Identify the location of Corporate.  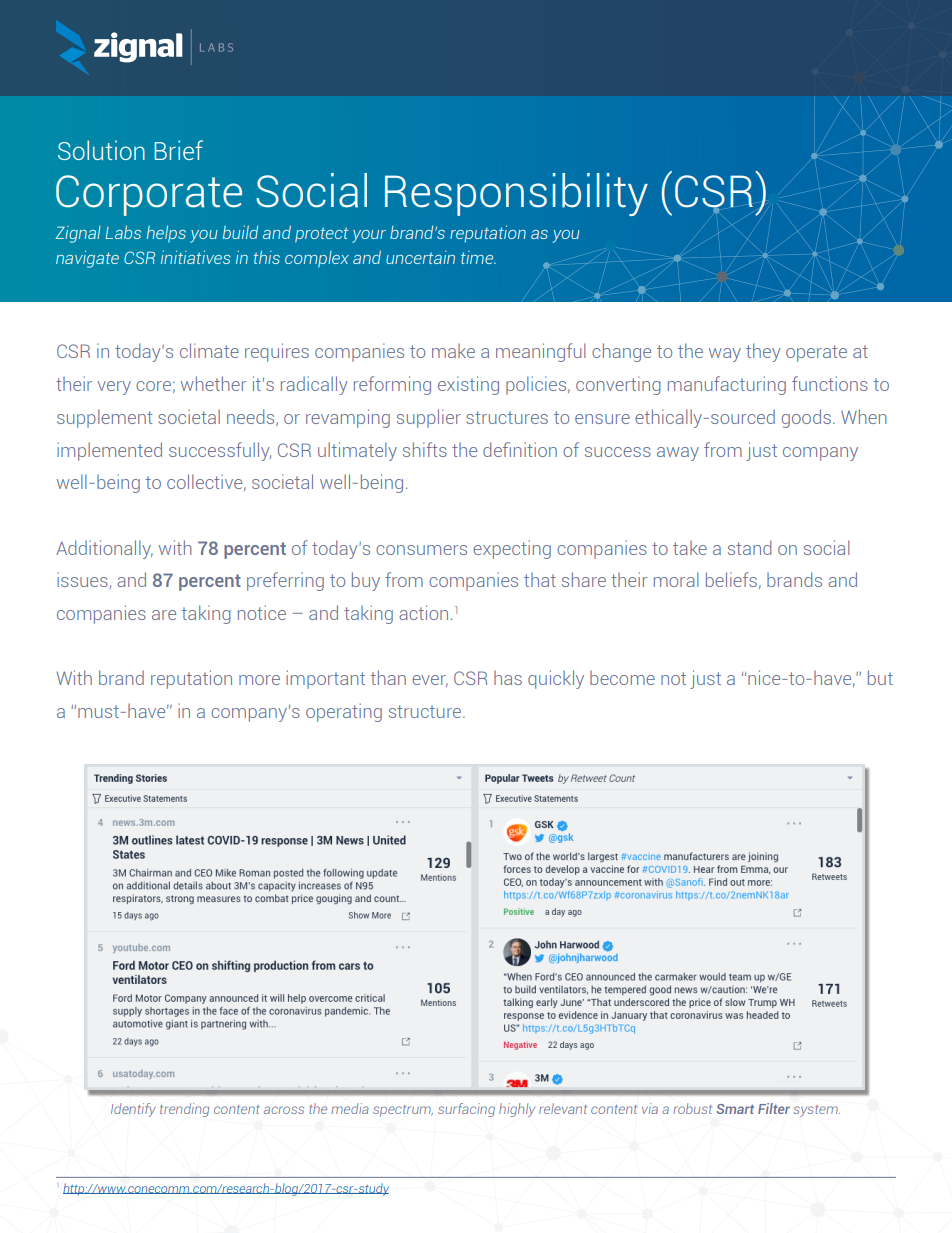
(149, 195).
